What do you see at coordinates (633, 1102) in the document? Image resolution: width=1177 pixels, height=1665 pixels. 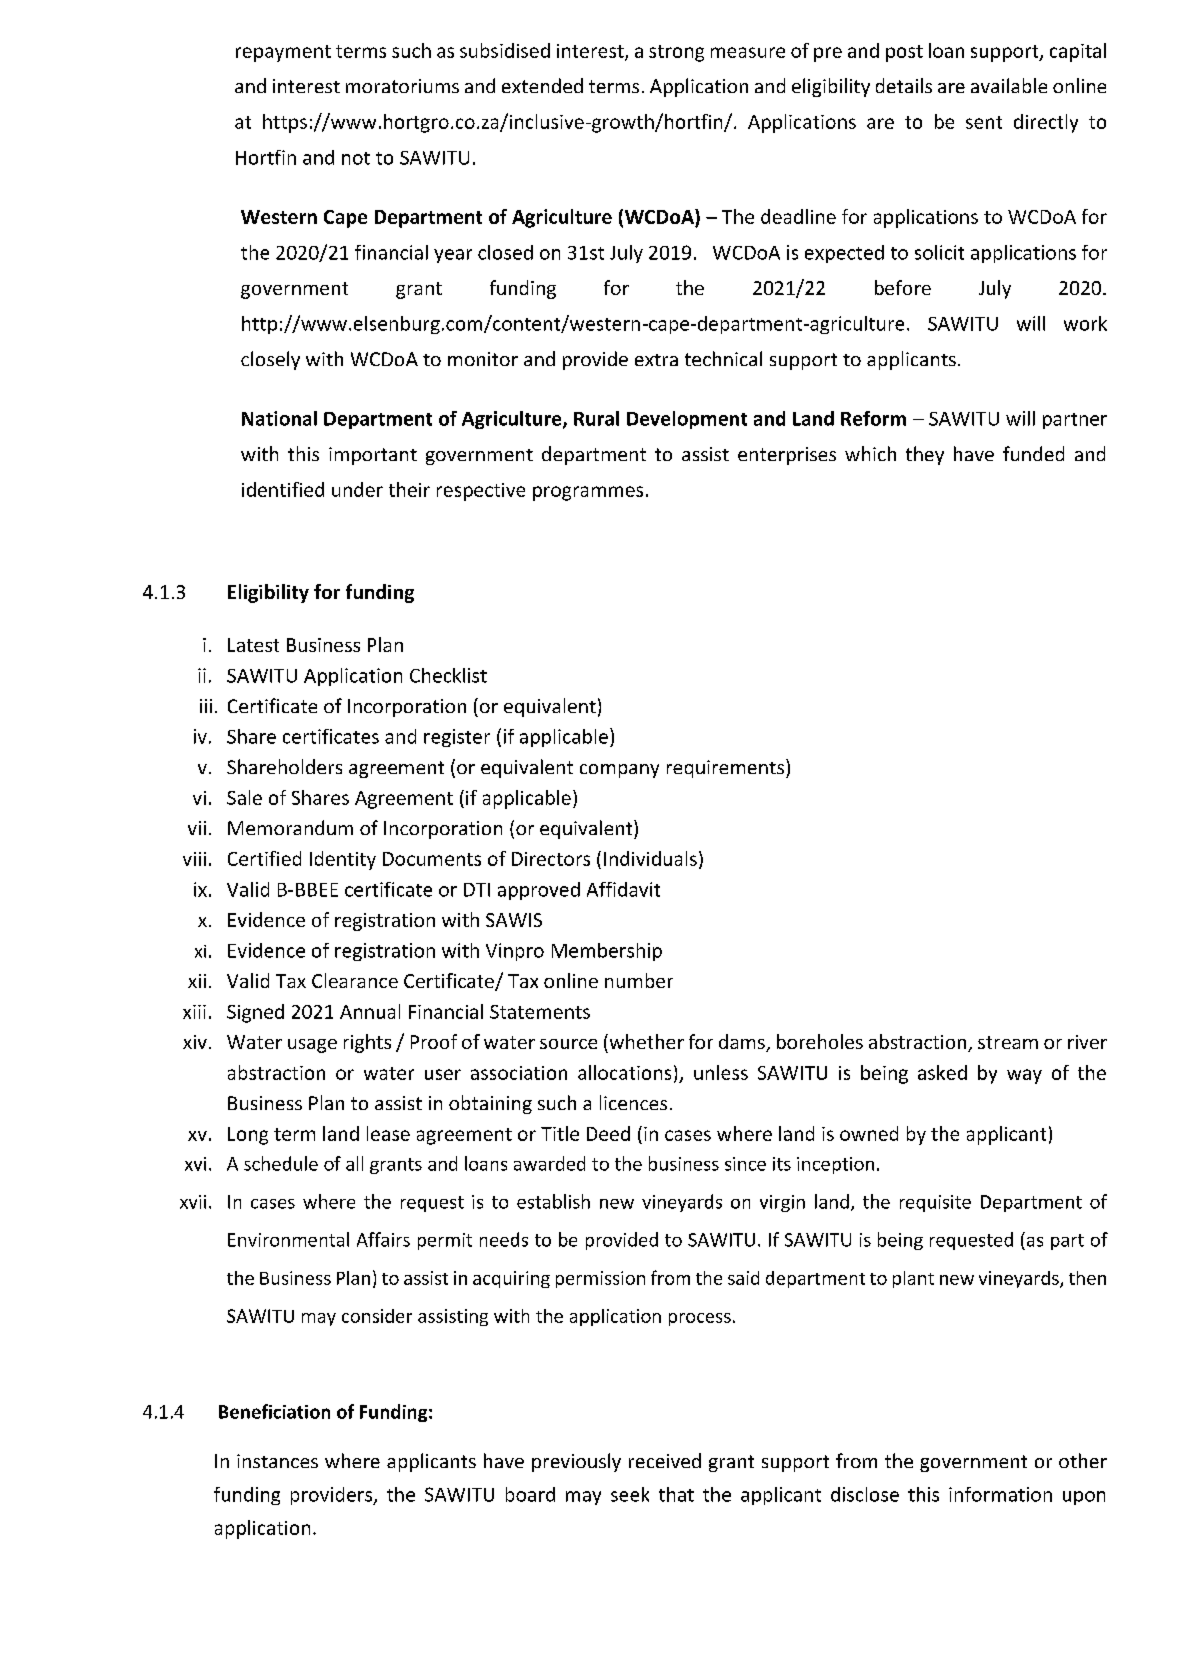 I see `licences` at bounding box center [633, 1102].
